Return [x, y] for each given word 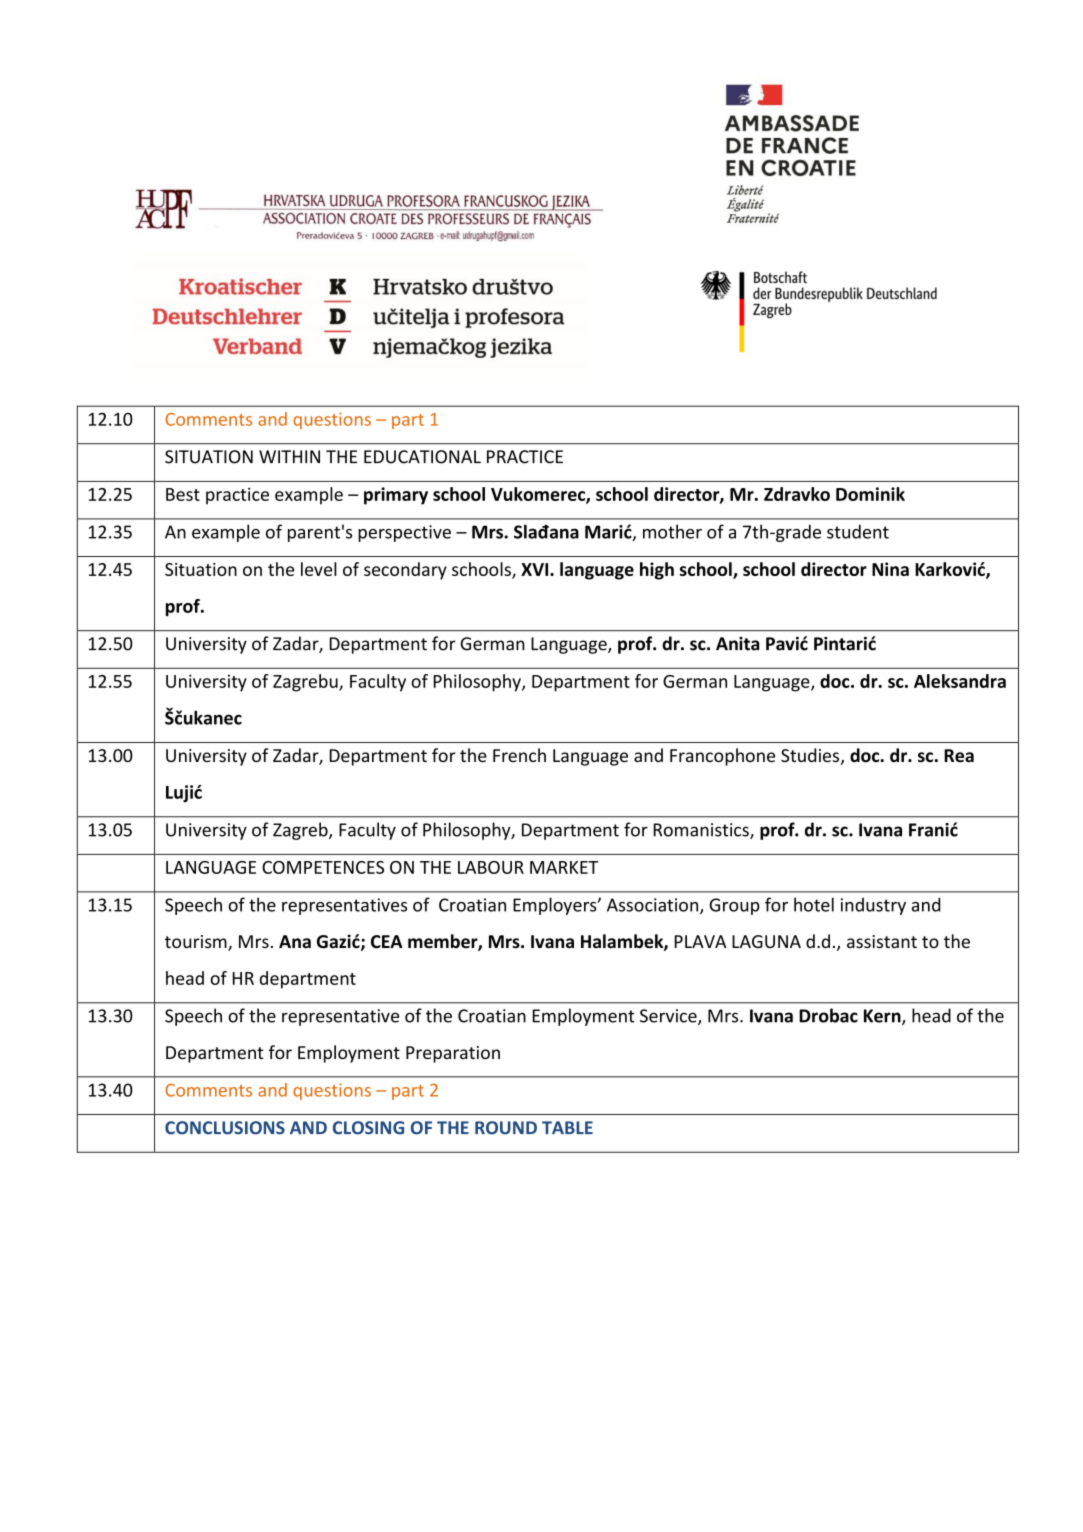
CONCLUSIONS [225, 1128]
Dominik [870, 494]
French [519, 755]
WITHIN [289, 456]
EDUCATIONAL [422, 457]
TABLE [567, 1127]
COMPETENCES [323, 867]
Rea [959, 756]
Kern [883, 1017]
